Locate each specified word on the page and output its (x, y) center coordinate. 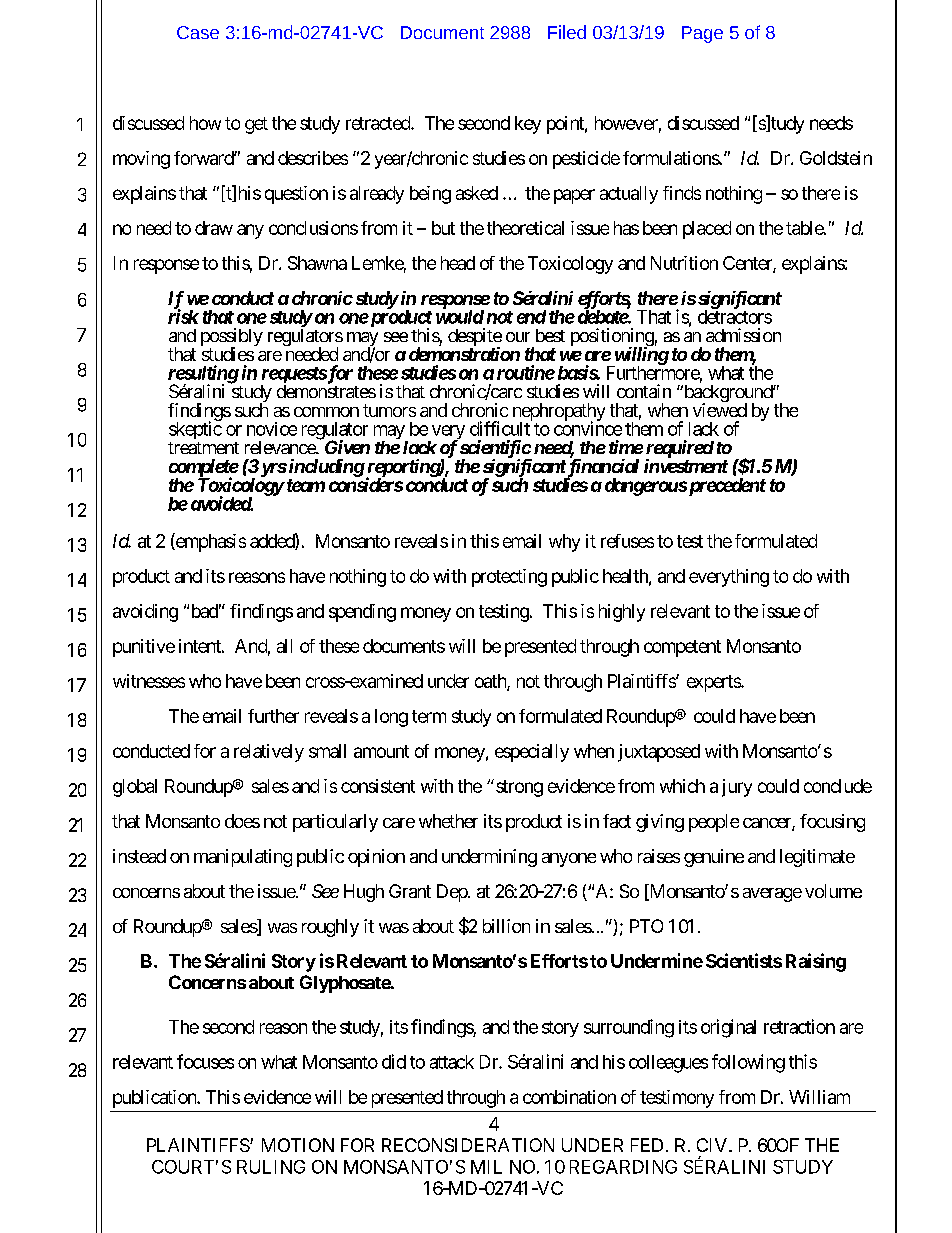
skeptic (195, 429)
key (528, 125)
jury (737, 788)
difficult (501, 428)
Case (198, 32)
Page (702, 34)
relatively (269, 753)
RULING (271, 1167)
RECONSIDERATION (468, 1145)
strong (519, 788)
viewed (720, 410)
